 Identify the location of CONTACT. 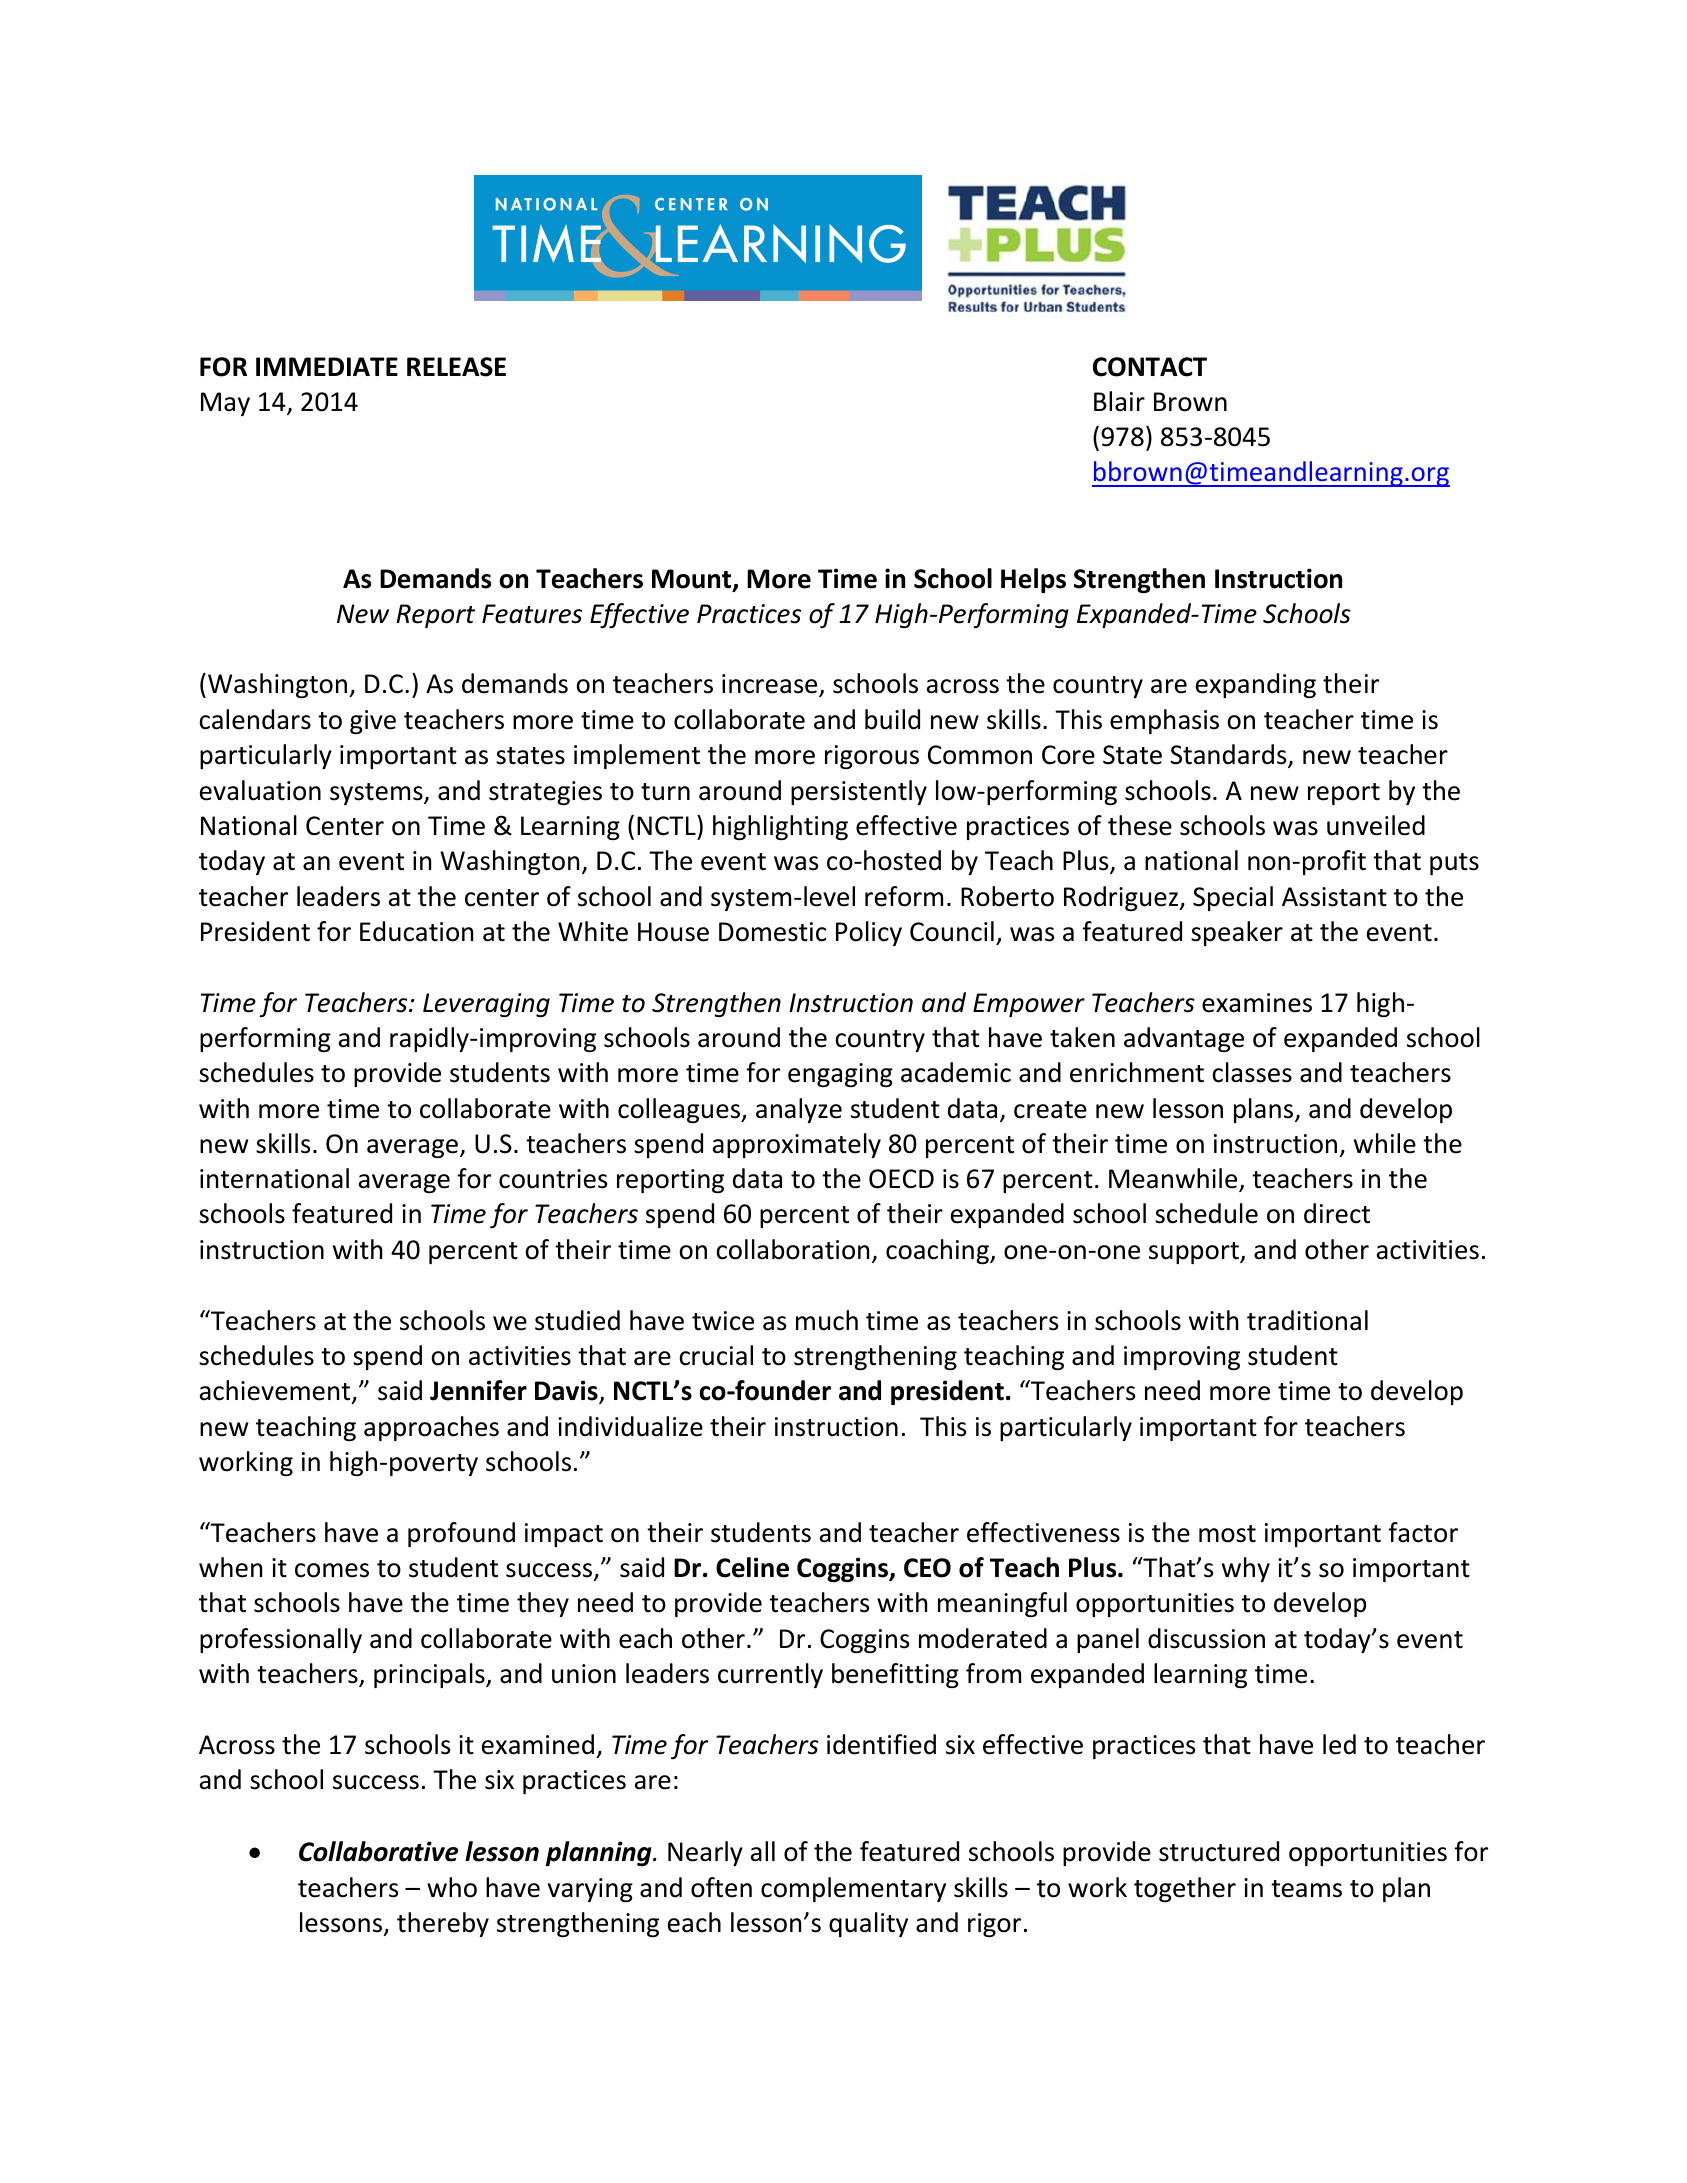
(1150, 367).
